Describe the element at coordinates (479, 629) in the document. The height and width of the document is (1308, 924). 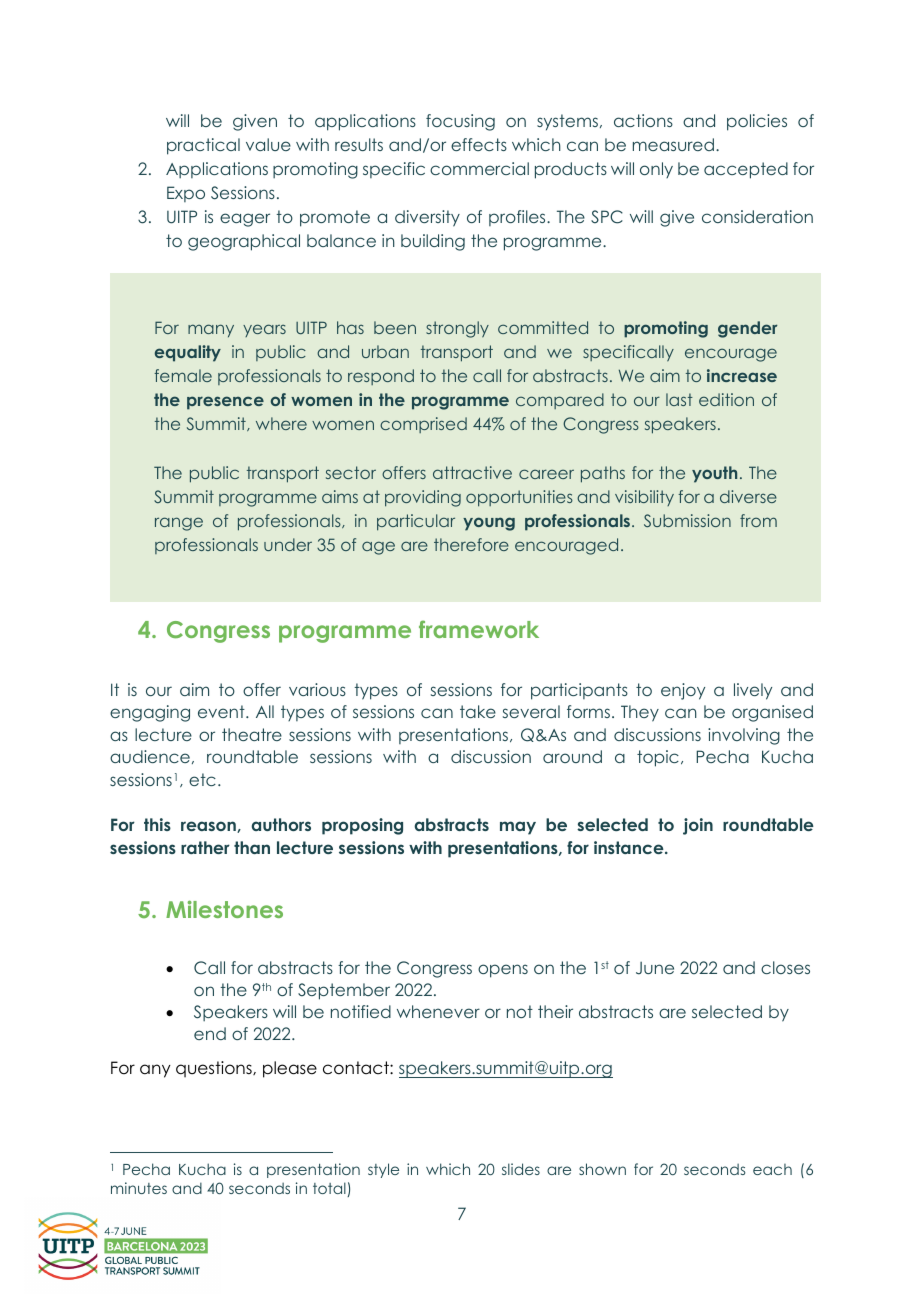
I see `framework` at that location.
